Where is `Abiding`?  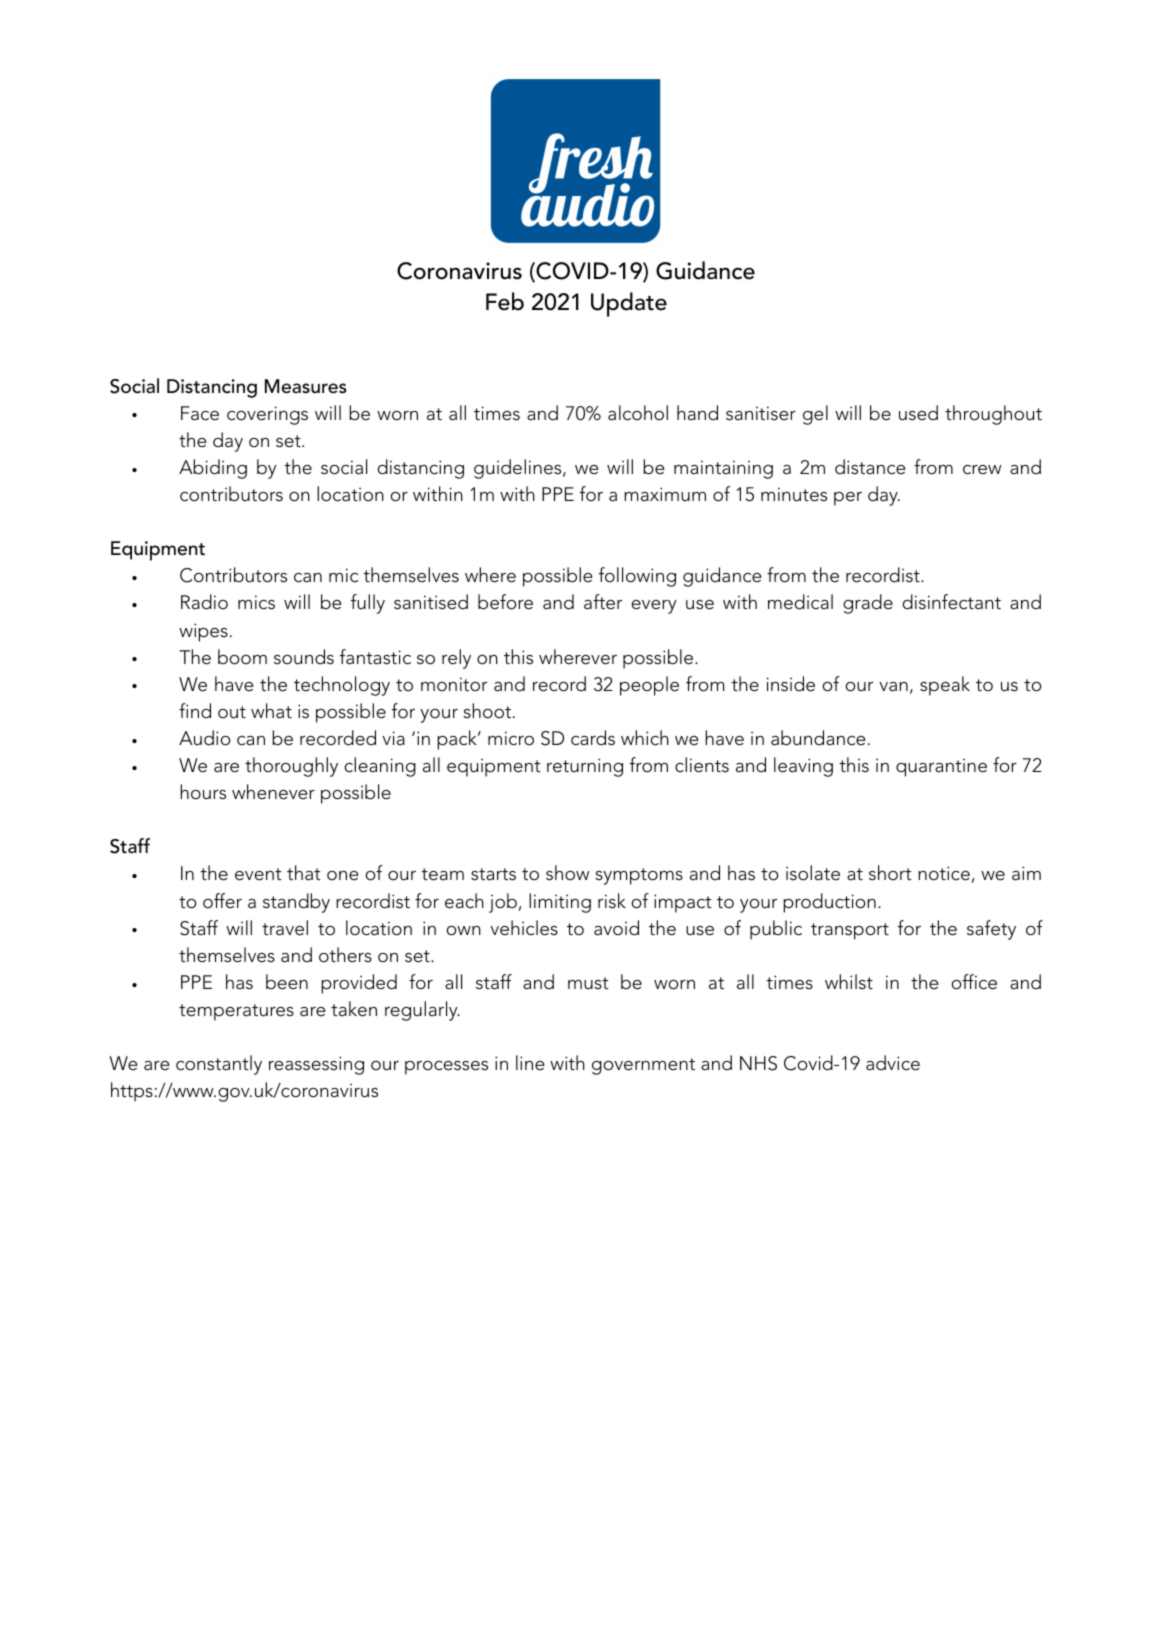 Abiding is located at coordinates (213, 469).
